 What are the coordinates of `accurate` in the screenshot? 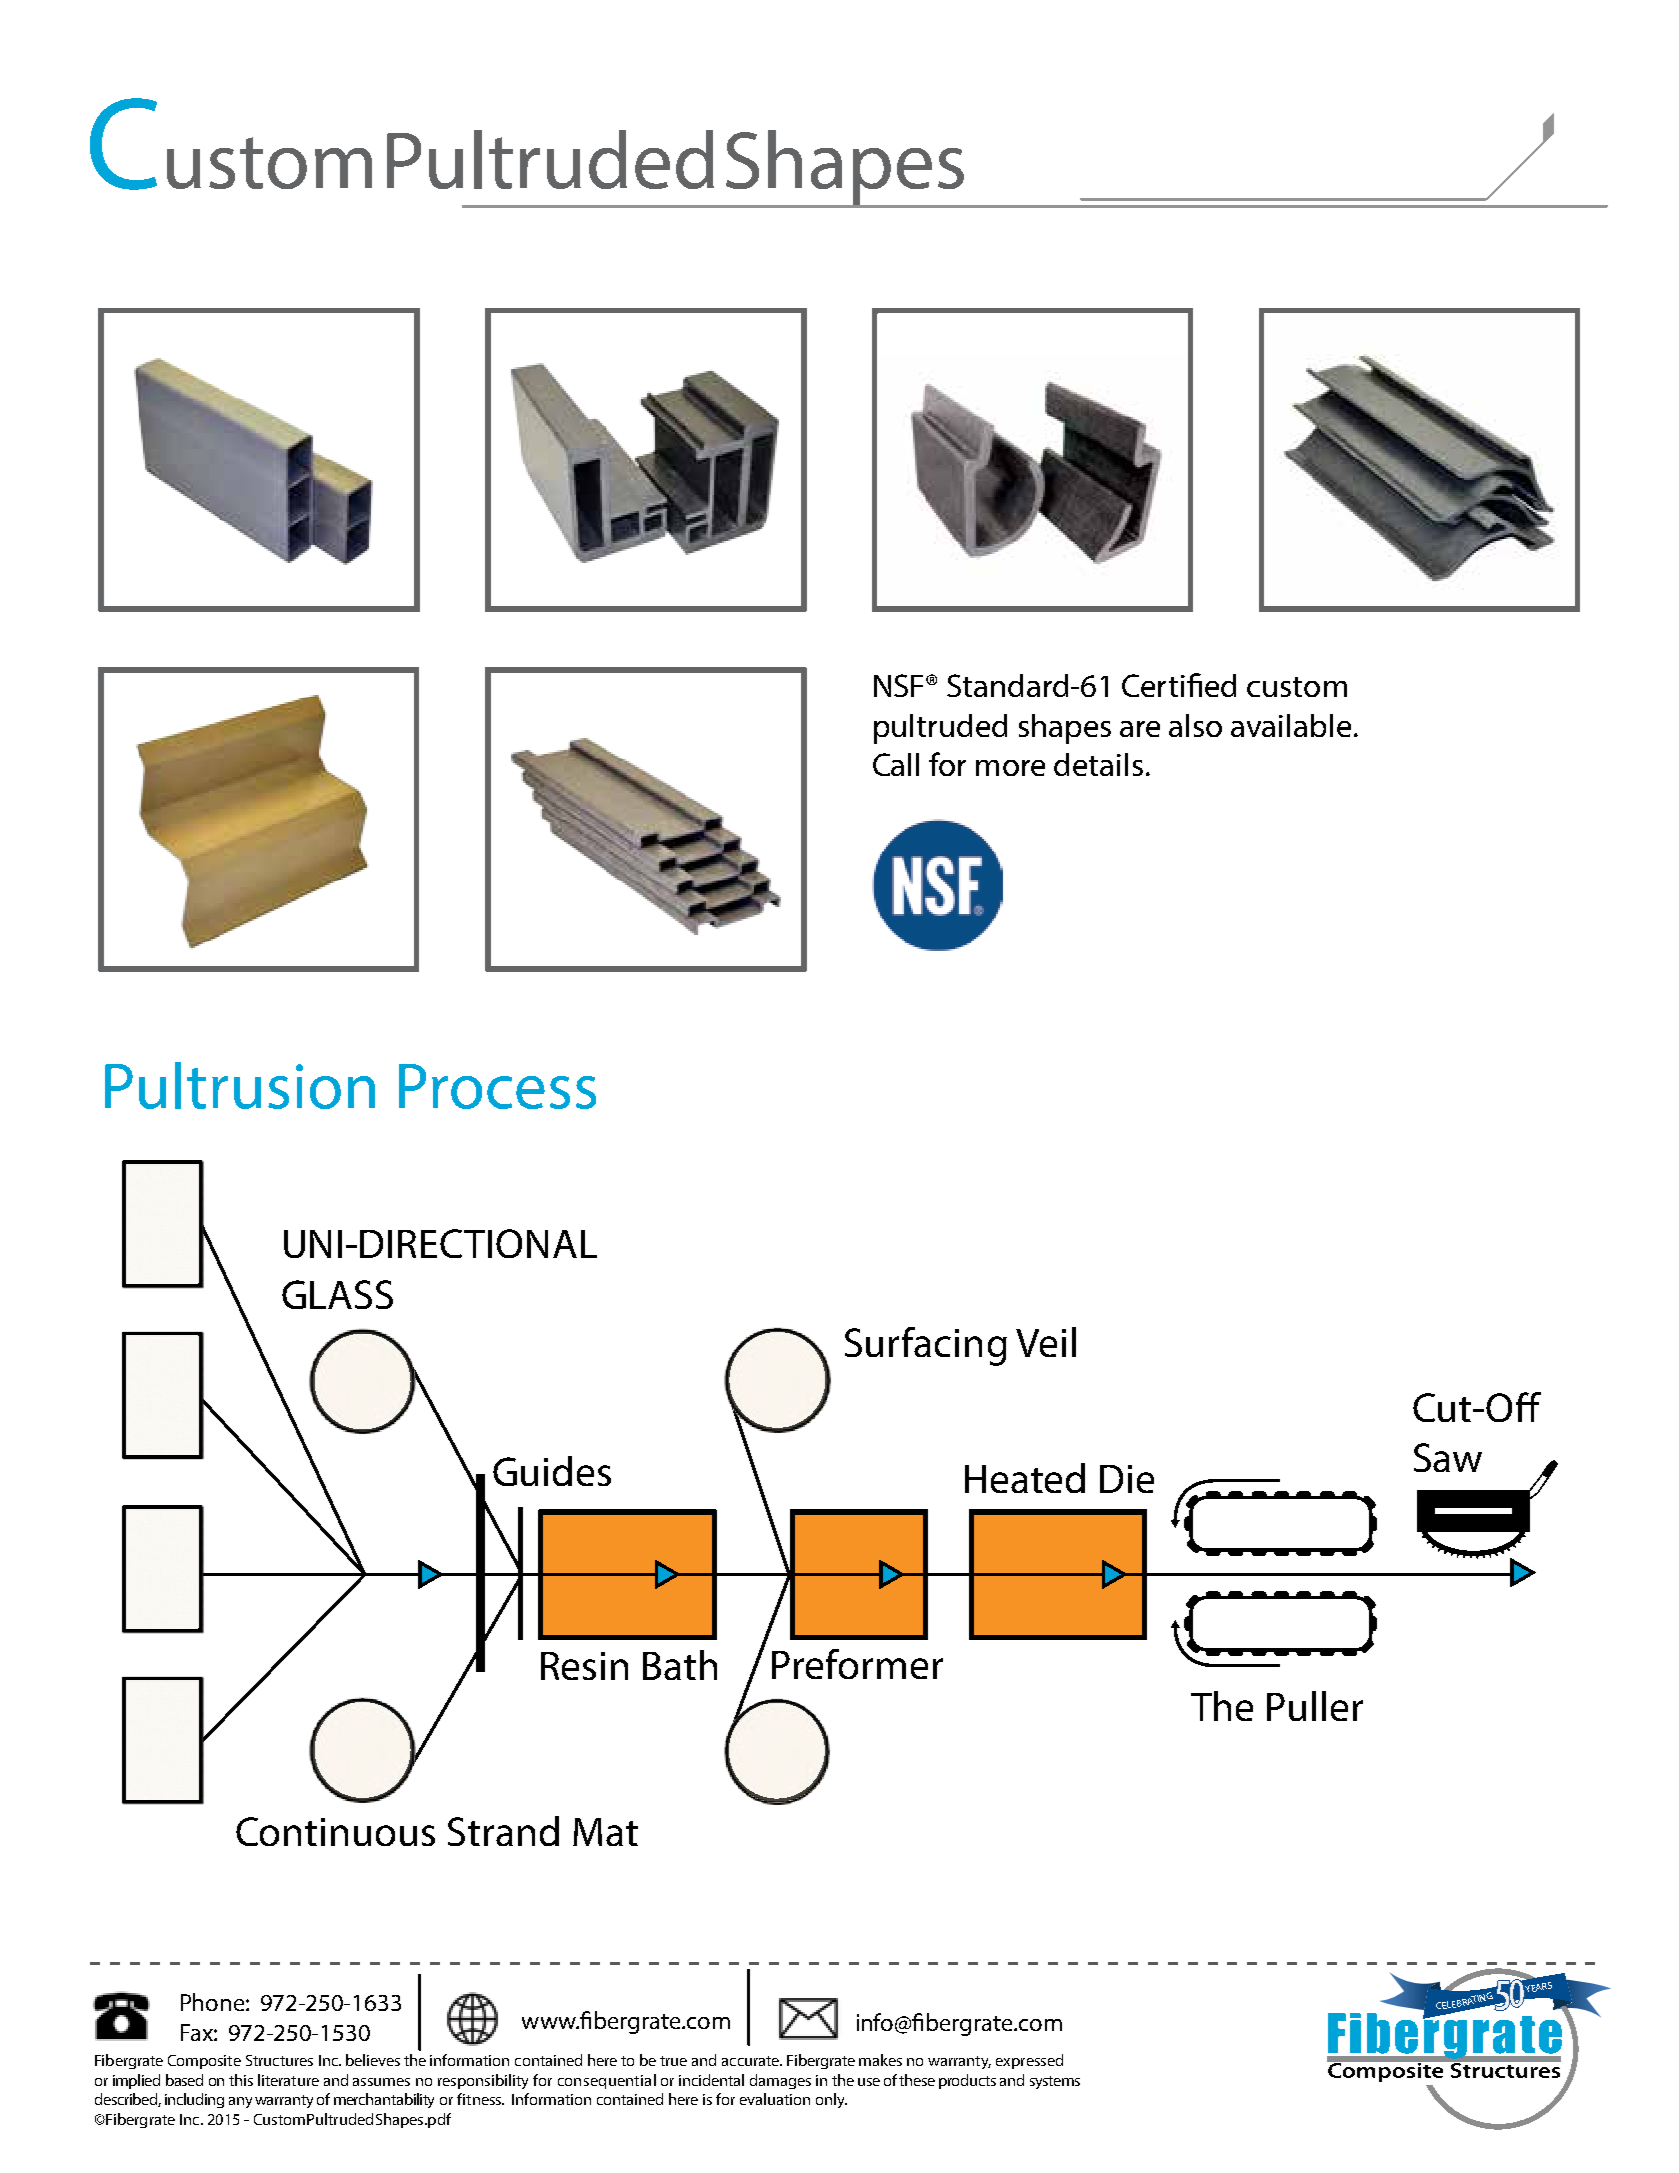 It's located at (751, 2061).
